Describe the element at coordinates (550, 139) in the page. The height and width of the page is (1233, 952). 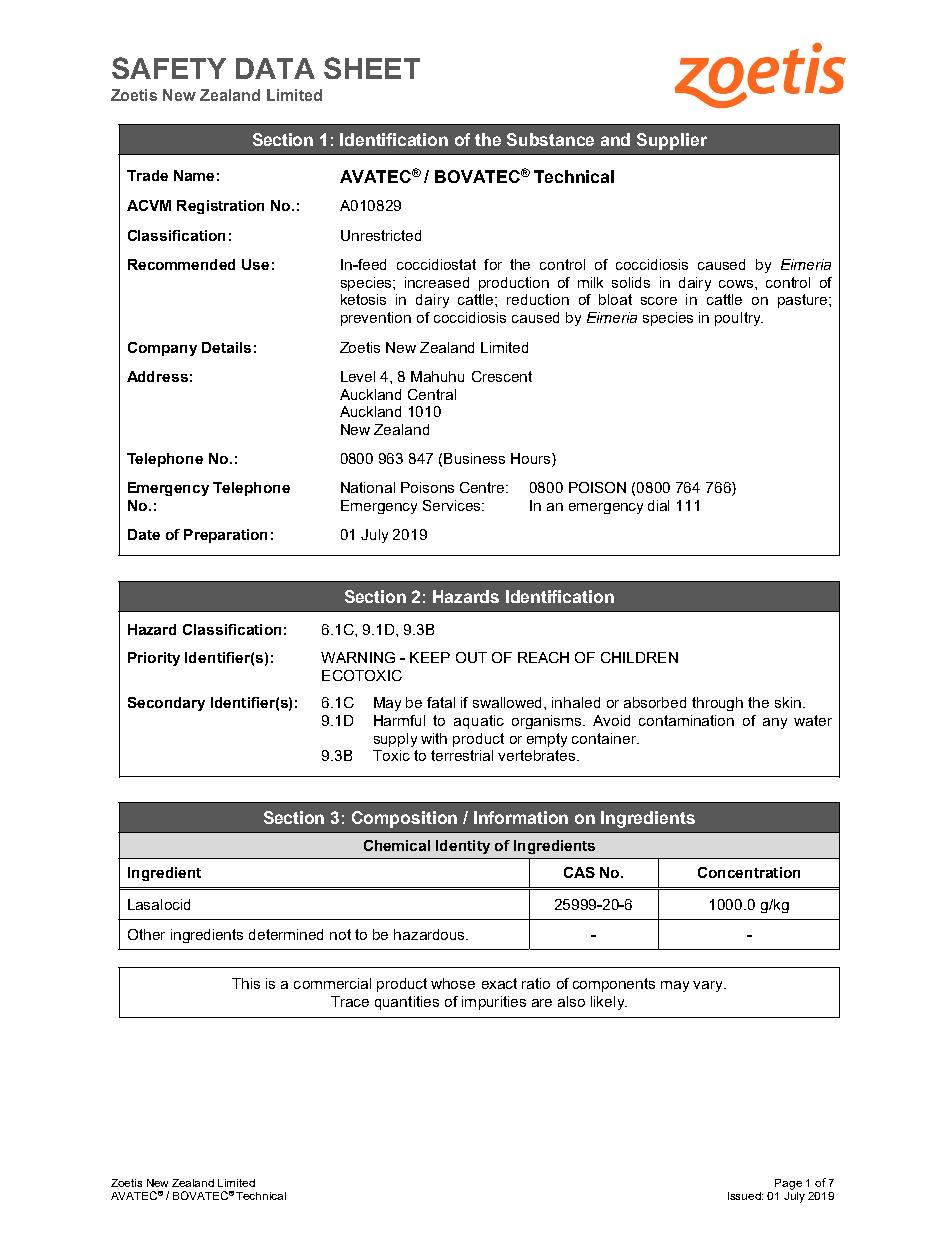
I see `Substance` at that location.
